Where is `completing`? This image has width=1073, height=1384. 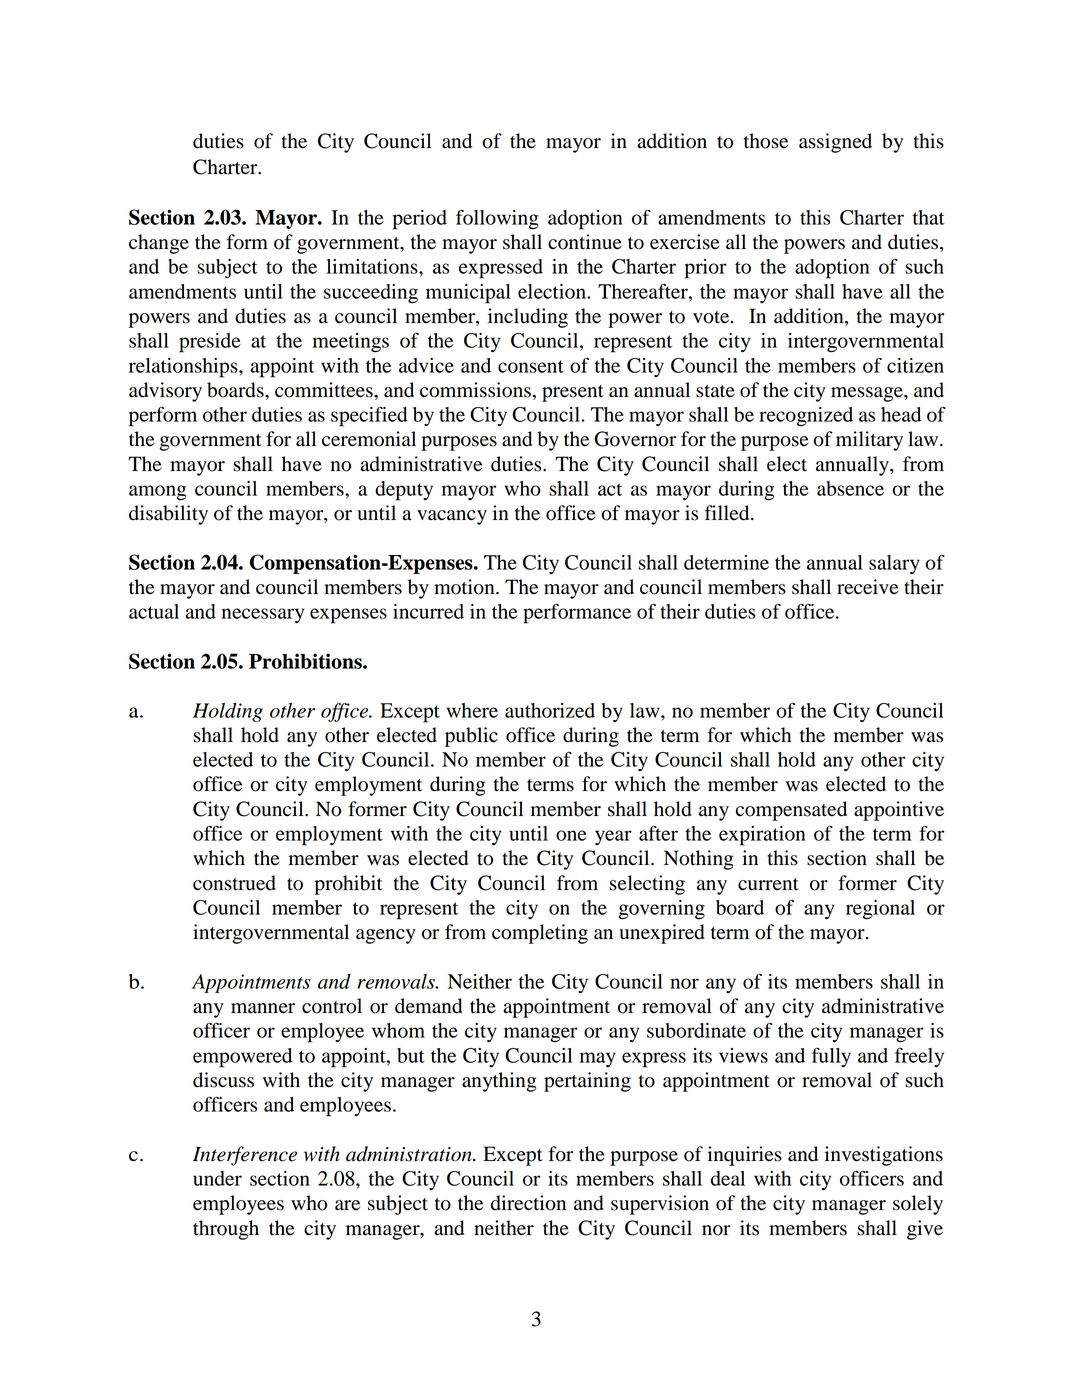
completing is located at coordinates (540, 934).
